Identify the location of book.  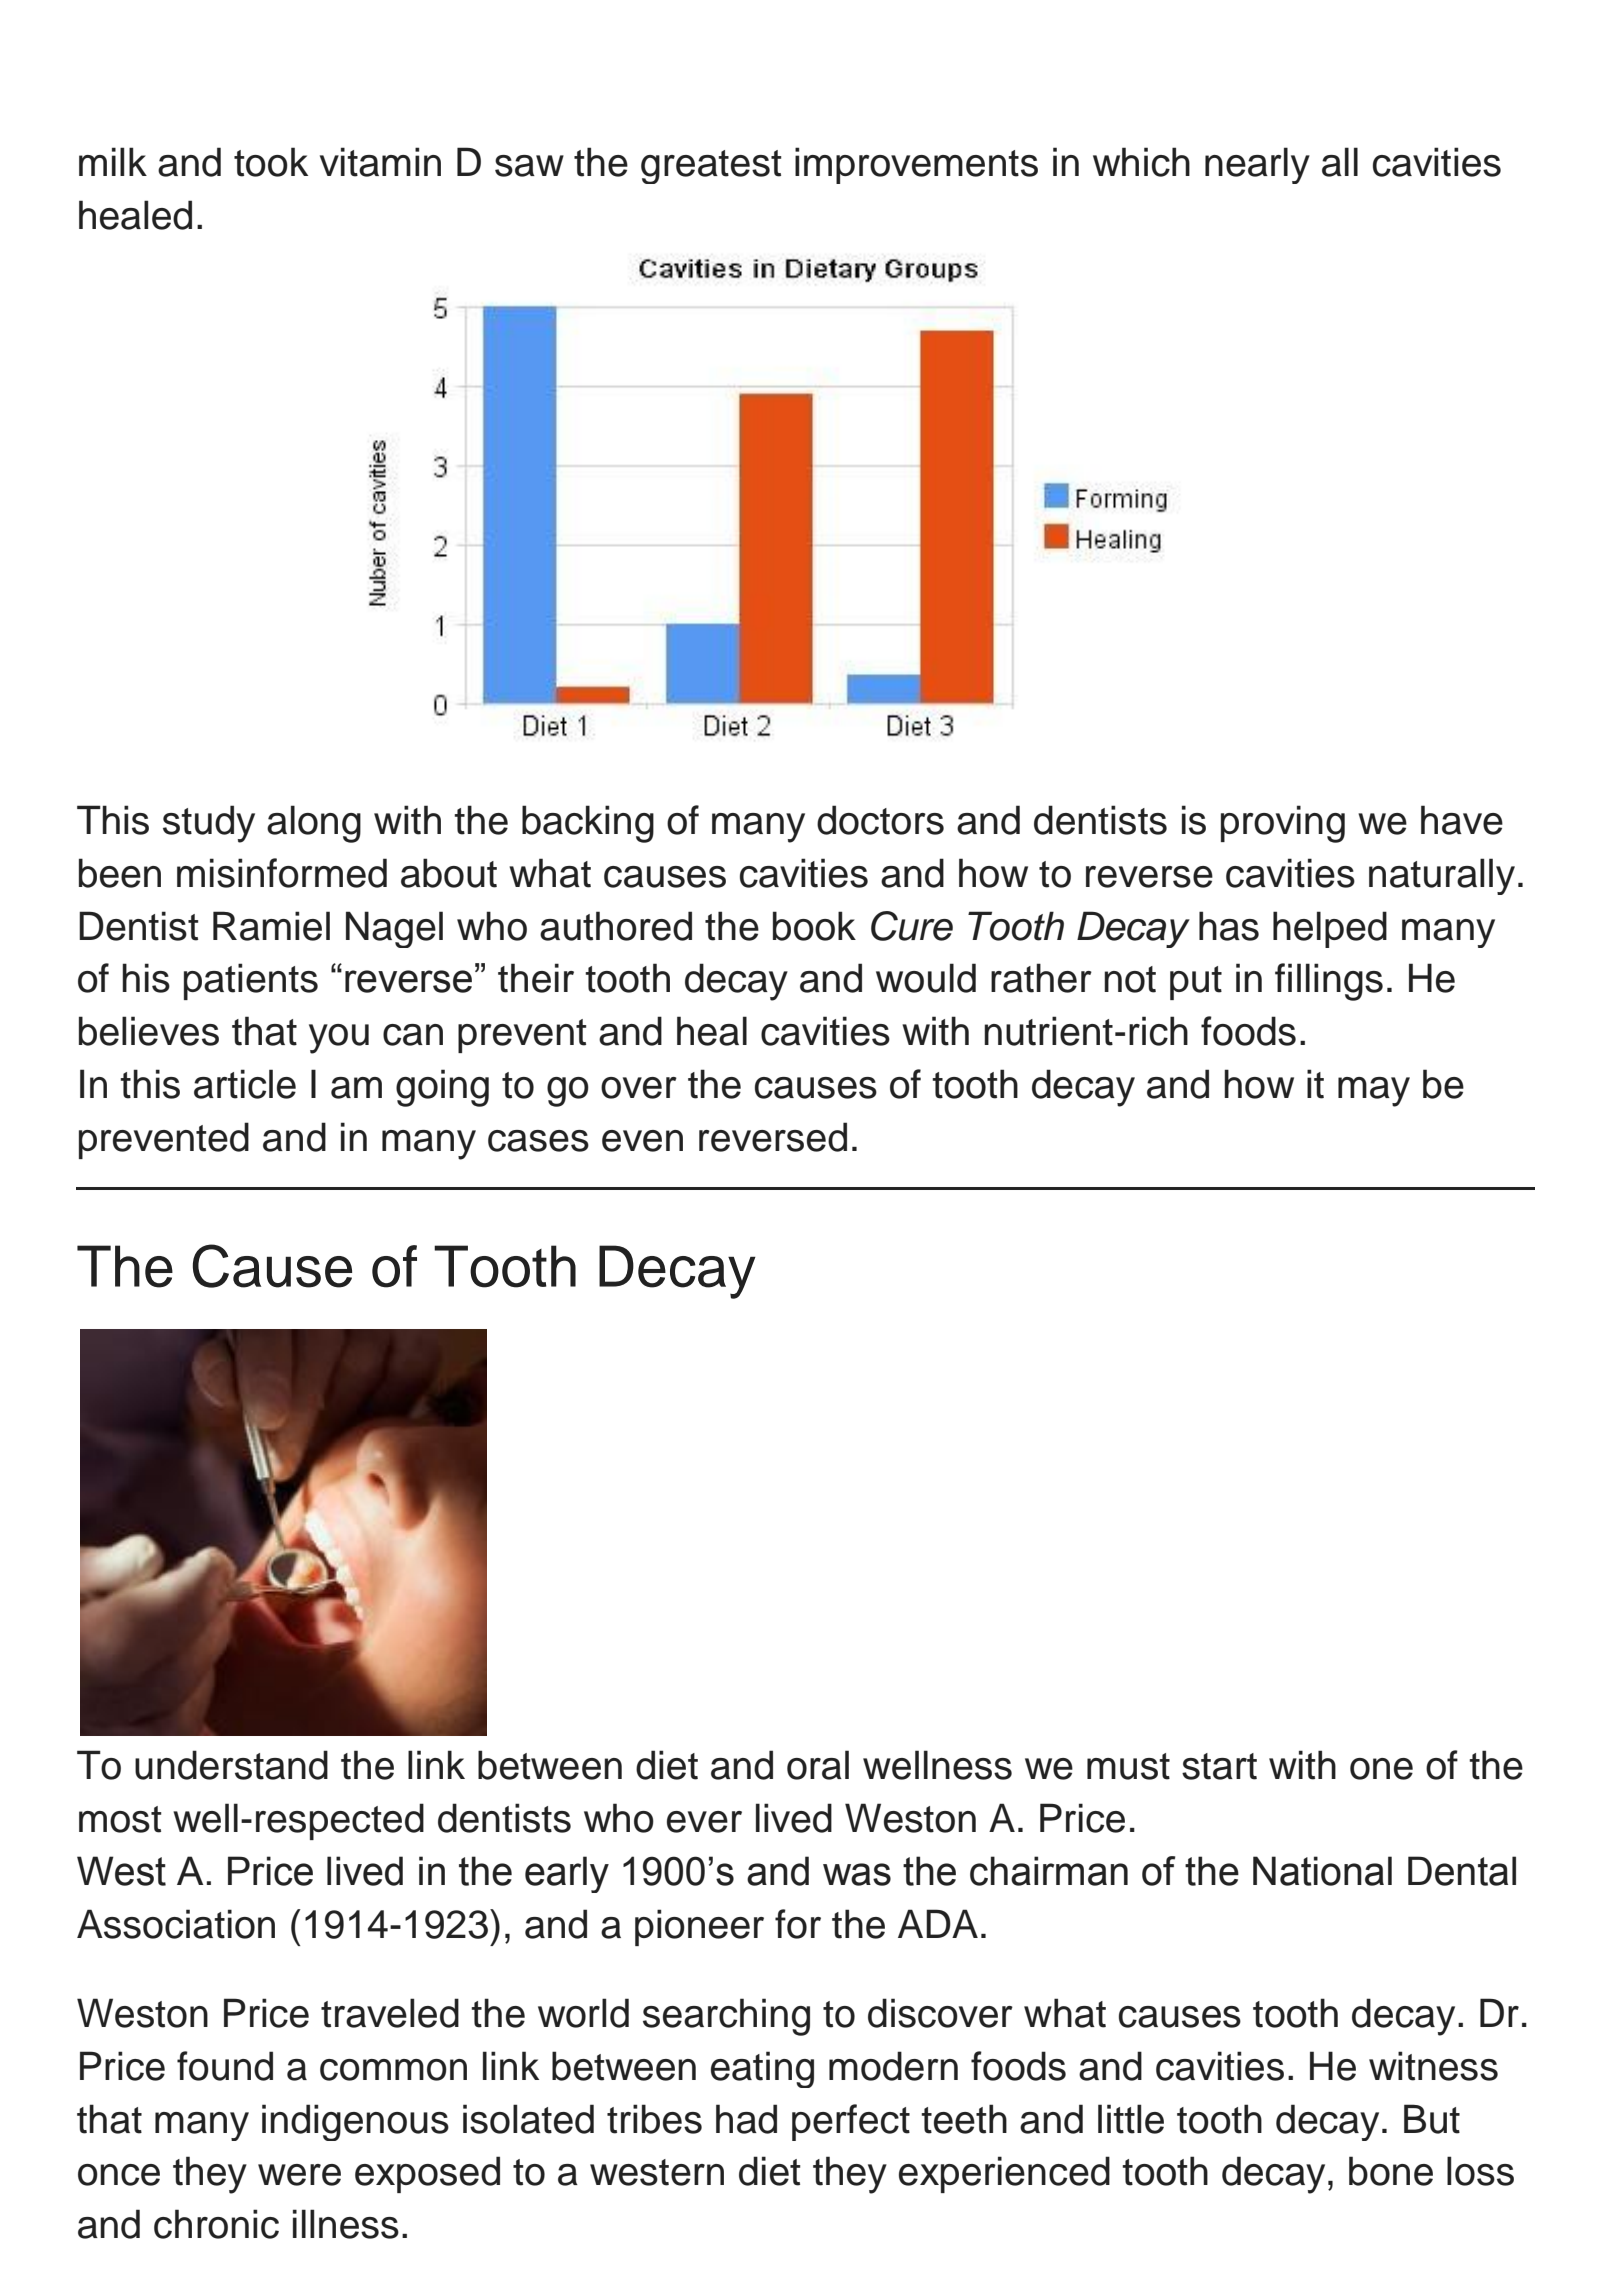
(814, 926).
